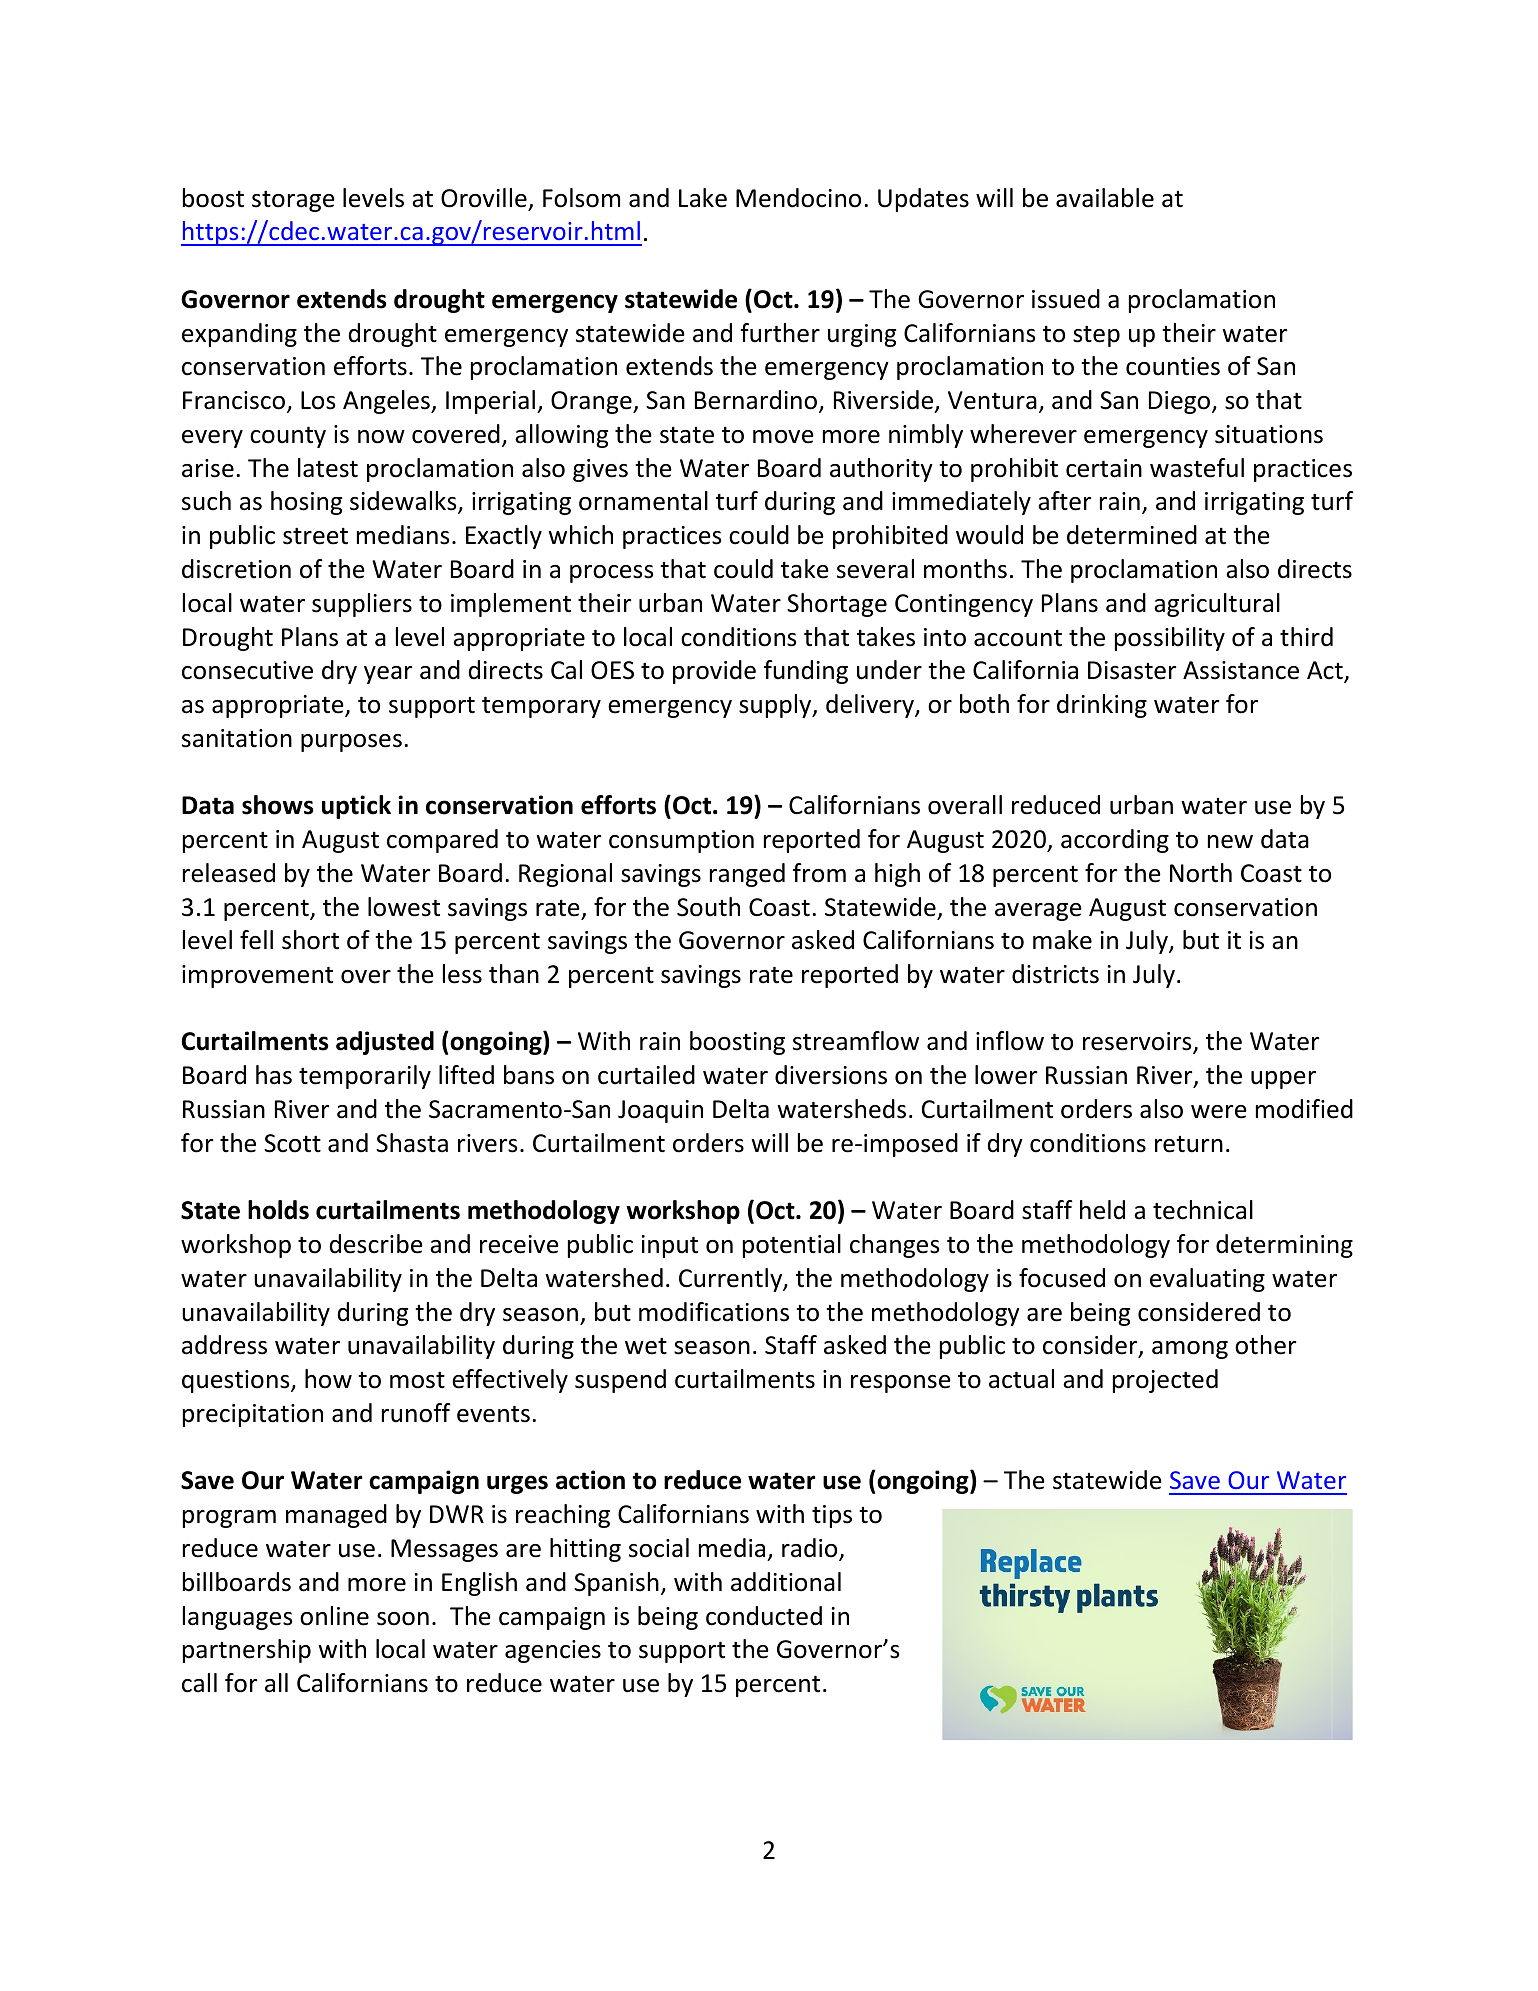 The width and height of the image is (1538, 1991). I want to click on suppliers, so click(362, 605).
